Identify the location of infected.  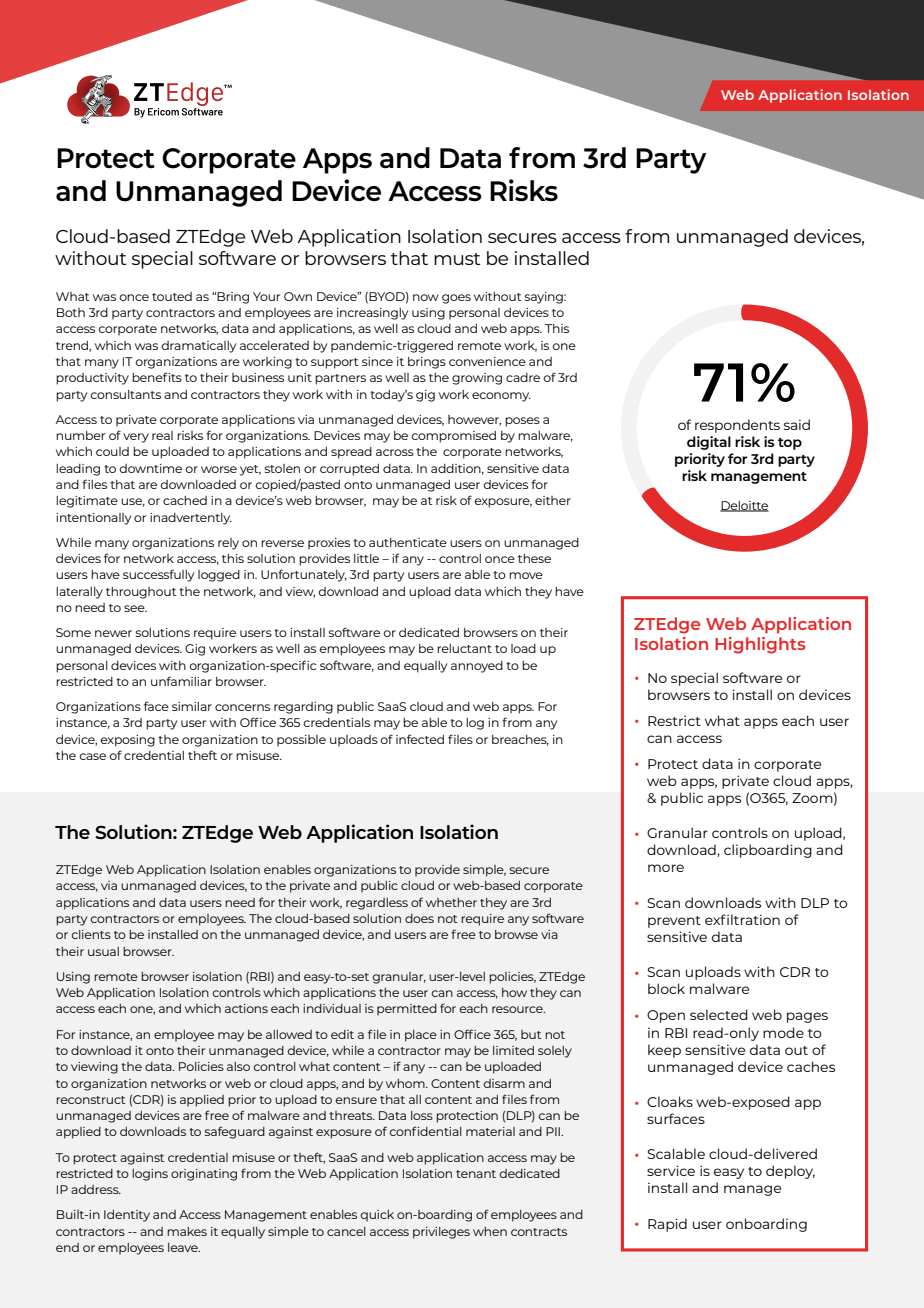
(420, 739).
